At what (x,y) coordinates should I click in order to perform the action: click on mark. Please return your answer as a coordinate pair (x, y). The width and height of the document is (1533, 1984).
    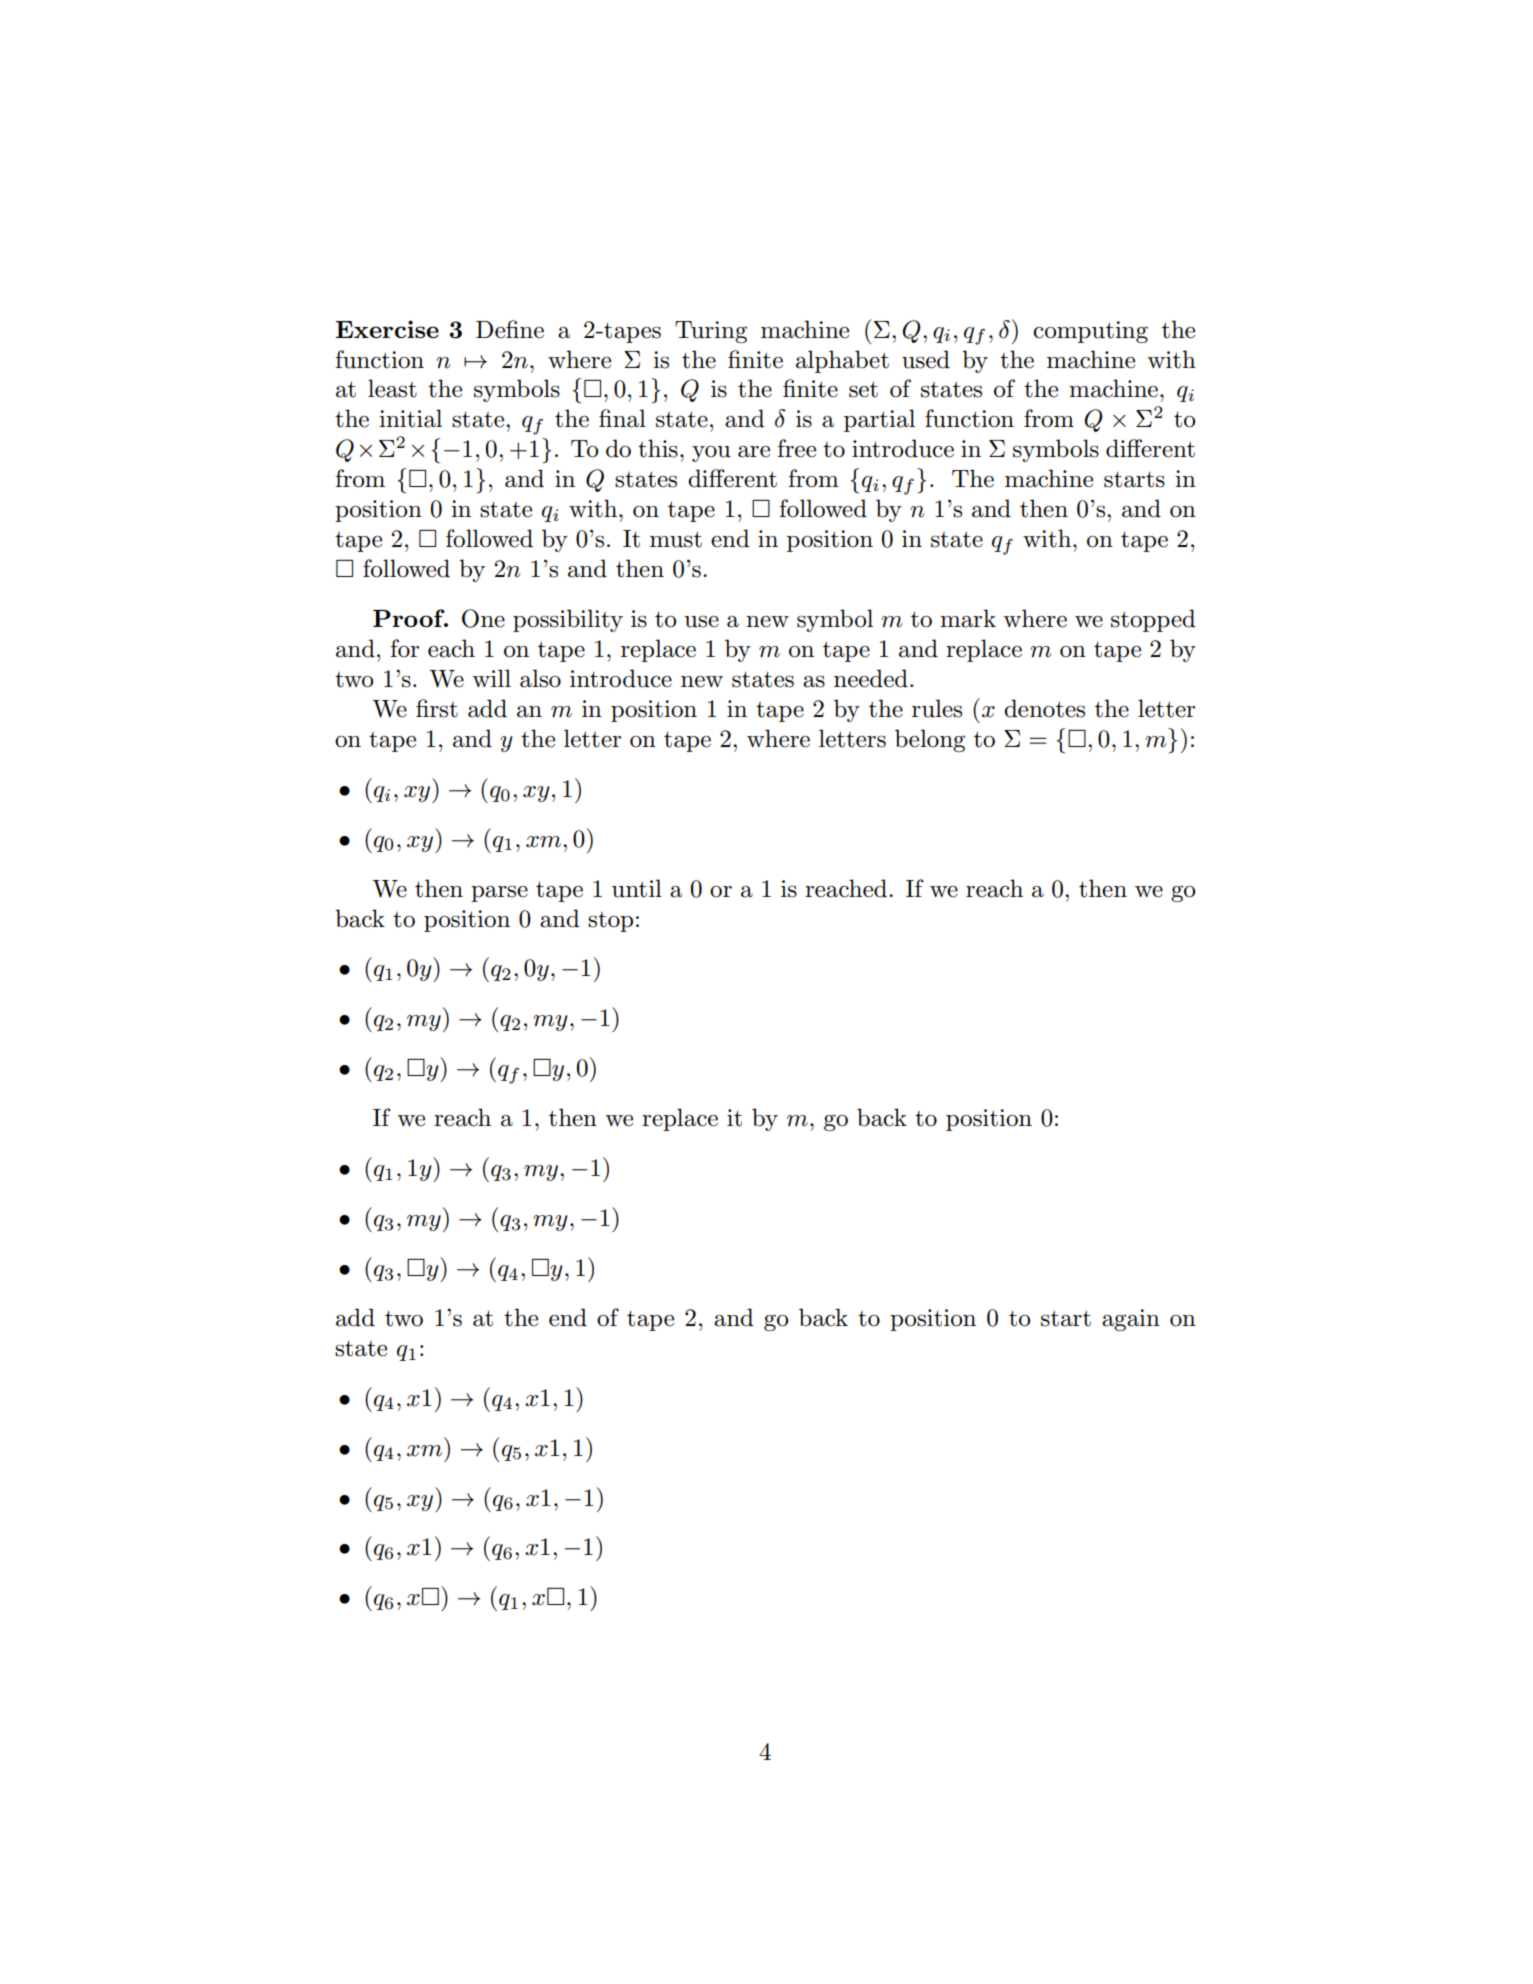
    Looking at the image, I should click on (968, 618).
